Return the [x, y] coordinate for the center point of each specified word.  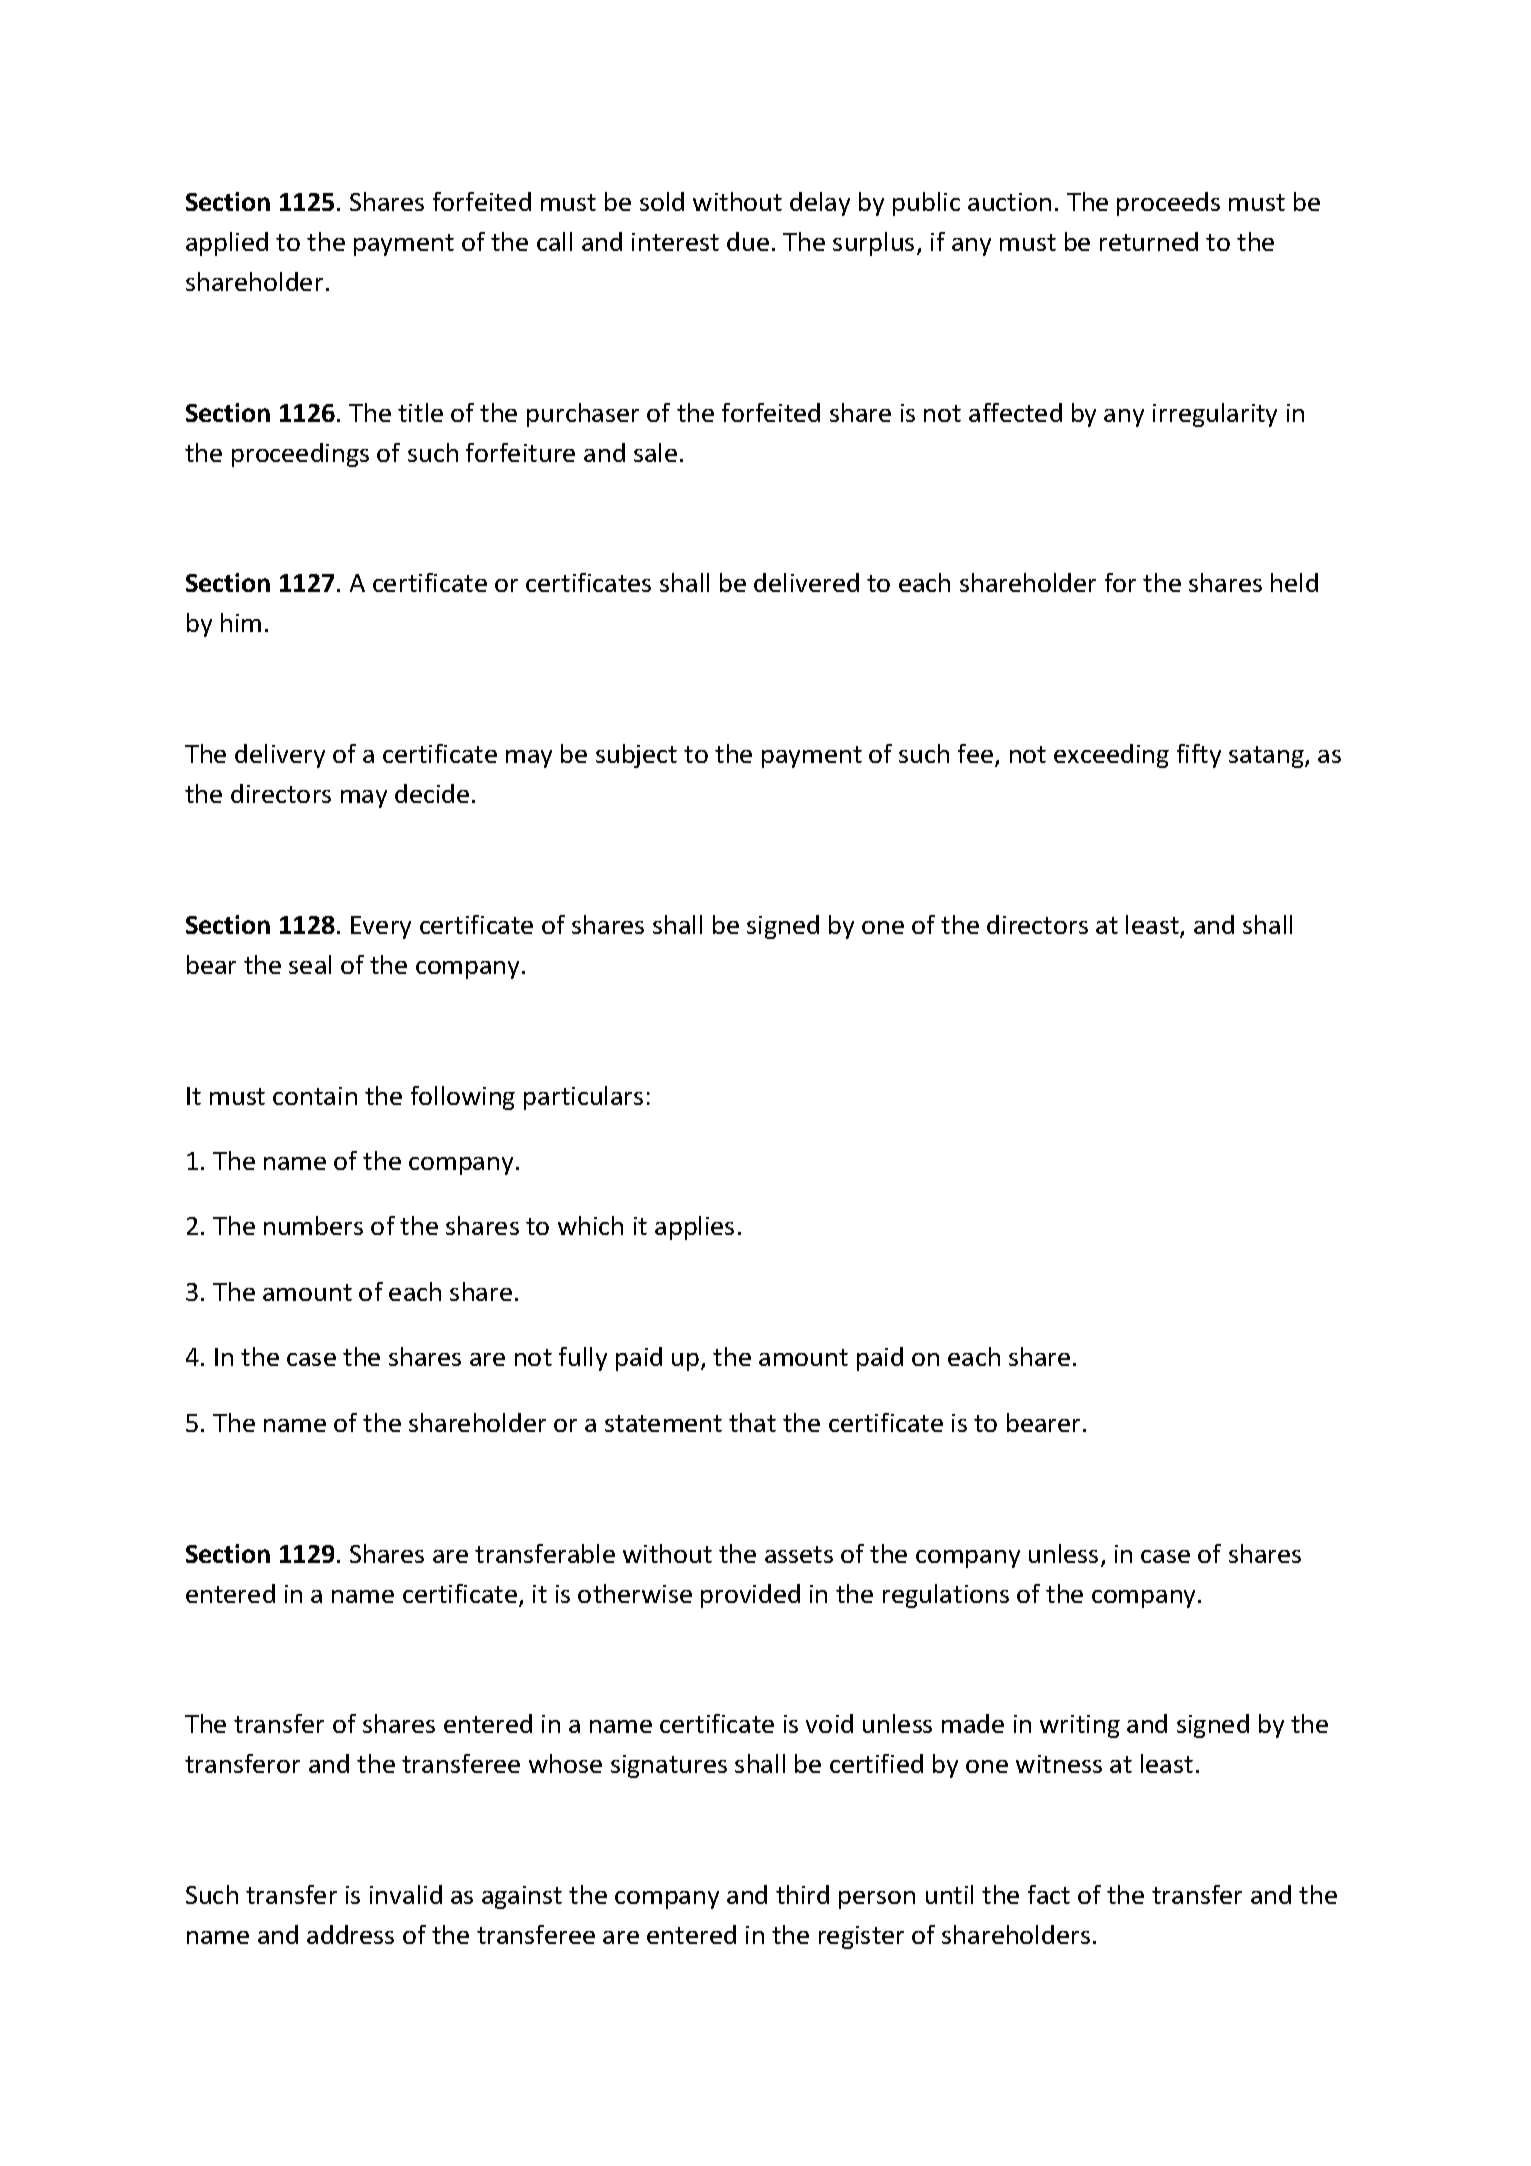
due [748, 241]
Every [381, 927]
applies [694, 1228]
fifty [1199, 756]
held [1294, 582]
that [752, 1422]
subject [636, 756]
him [241, 622]
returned [1149, 241]
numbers [313, 1225]
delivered [806, 582]
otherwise [635, 1593]
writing [1080, 1726]
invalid [406, 1894]
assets [799, 1554]
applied [227, 244]
